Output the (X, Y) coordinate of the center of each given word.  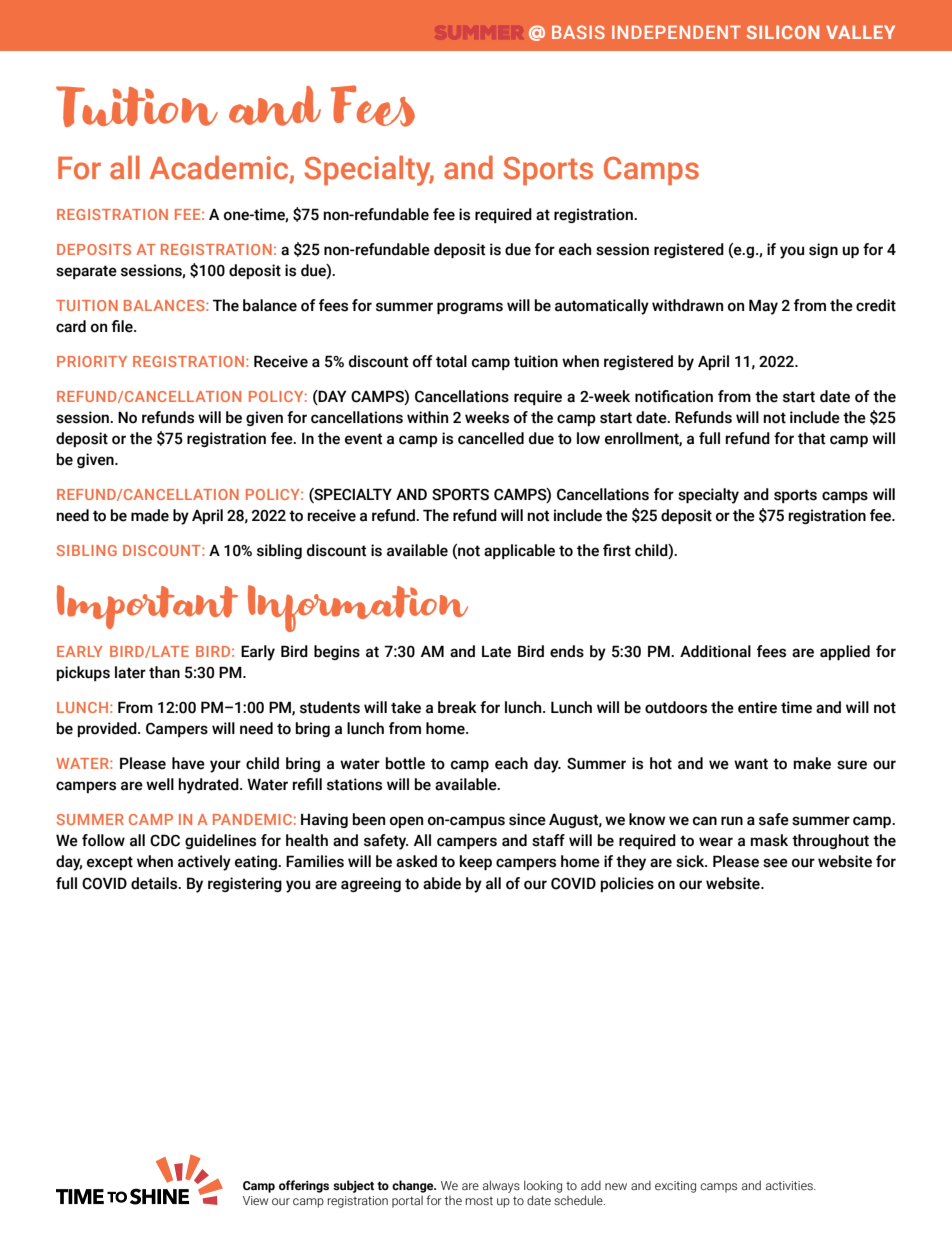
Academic (220, 169)
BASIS (578, 32)
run (732, 821)
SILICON (783, 32)
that (812, 438)
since (527, 819)
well (160, 784)
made (150, 515)
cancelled (491, 438)
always (501, 1186)
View (255, 1200)
